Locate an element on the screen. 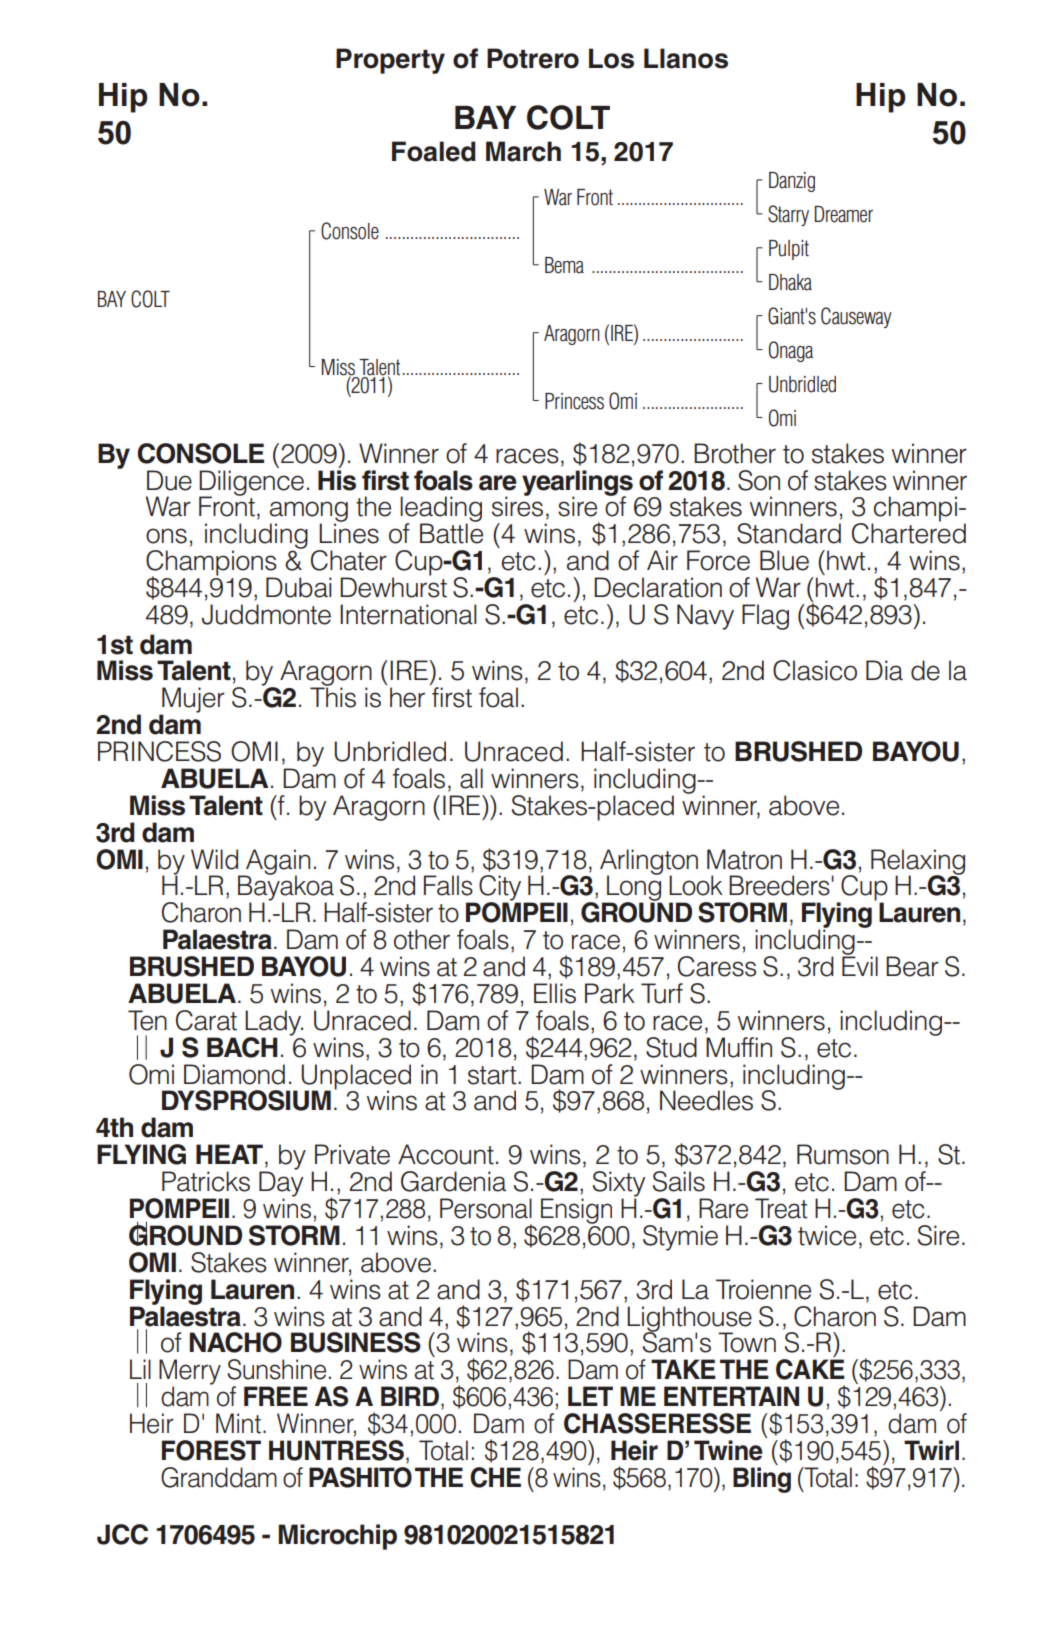 The image size is (1064, 1645). Property is located at coordinates (390, 61).
